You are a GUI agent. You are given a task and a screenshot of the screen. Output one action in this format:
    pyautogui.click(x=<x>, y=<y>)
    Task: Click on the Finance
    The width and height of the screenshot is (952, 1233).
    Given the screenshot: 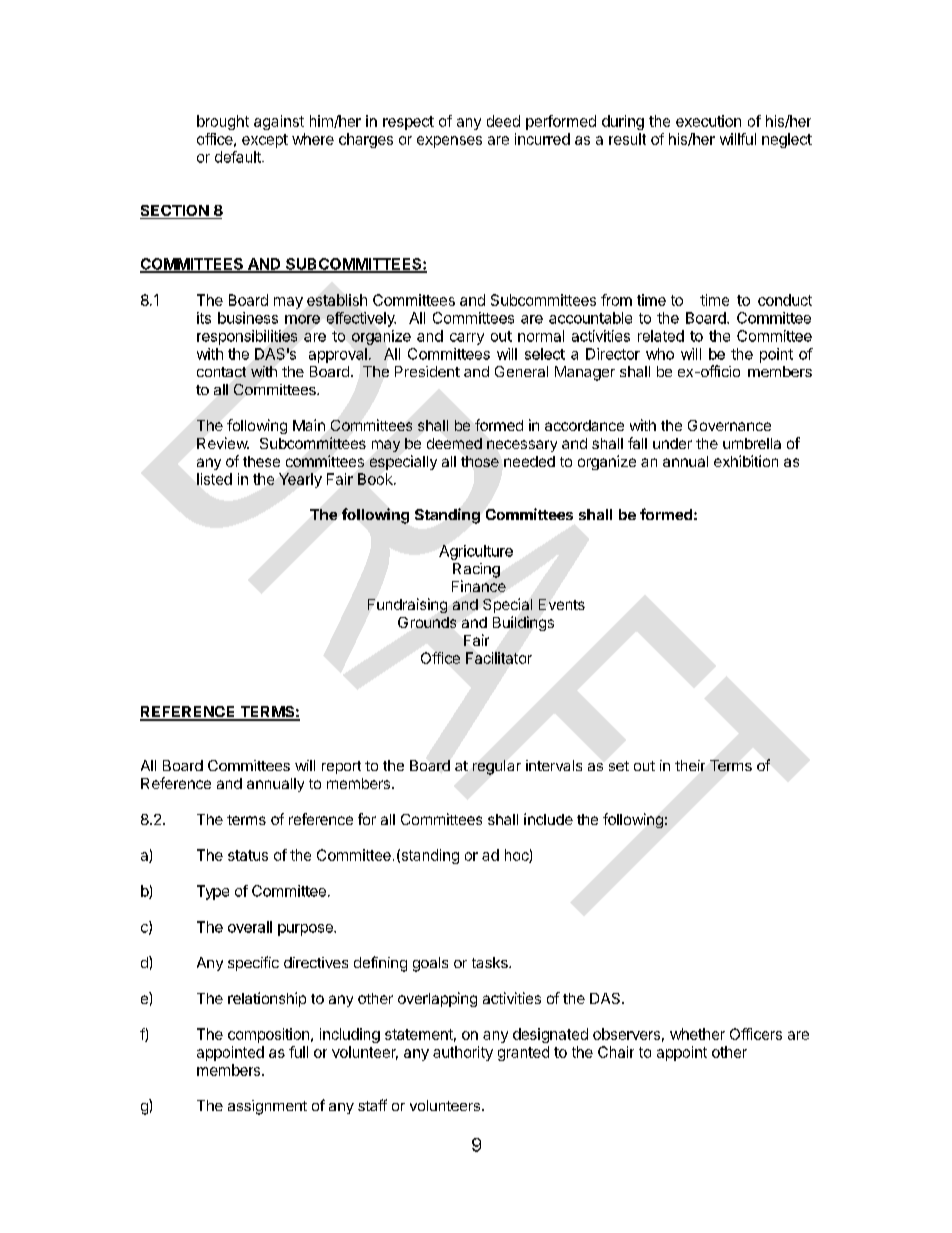 What is the action you would take?
    pyautogui.click(x=479, y=586)
